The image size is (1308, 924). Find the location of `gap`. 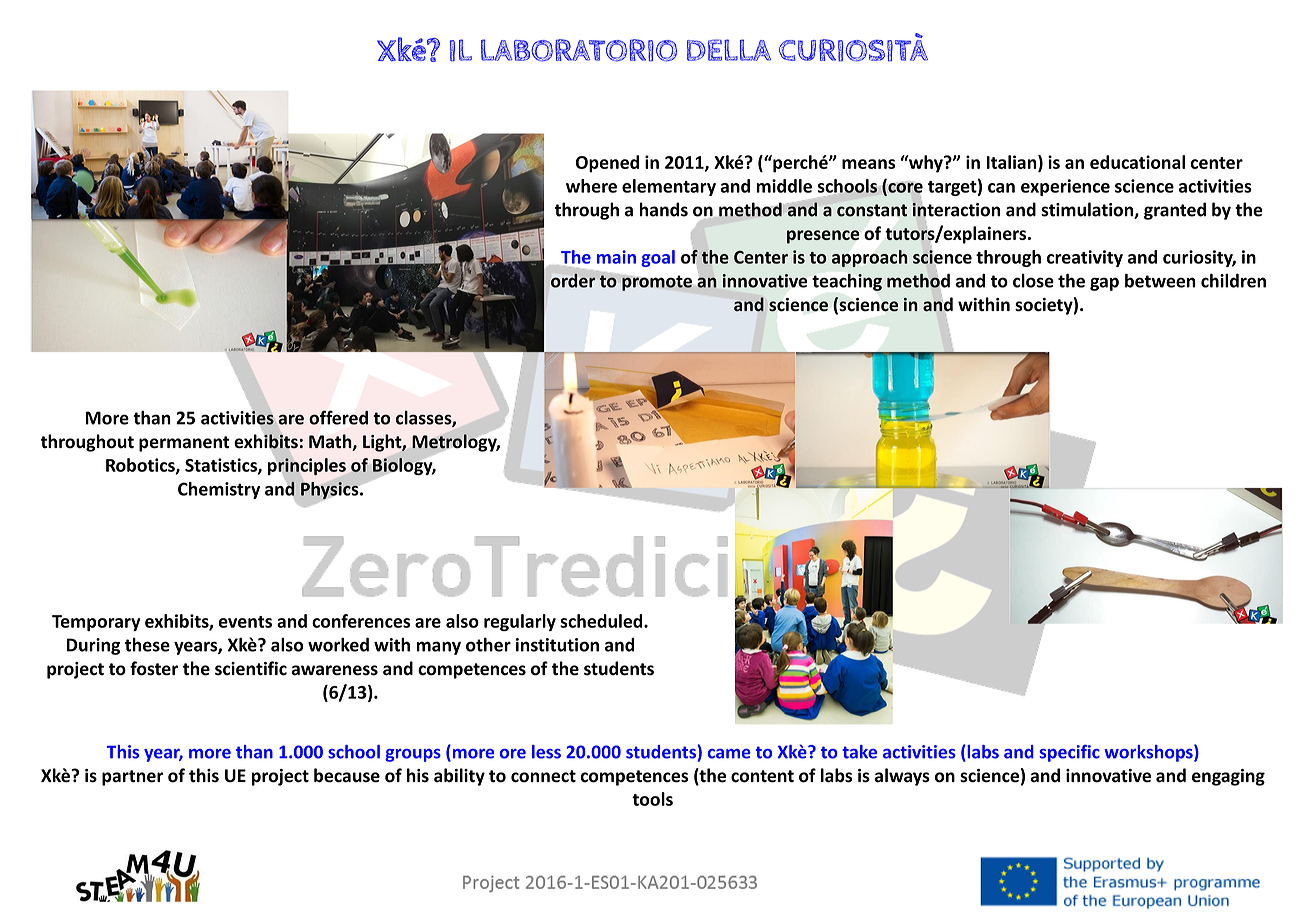

gap is located at coordinates (1104, 284).
